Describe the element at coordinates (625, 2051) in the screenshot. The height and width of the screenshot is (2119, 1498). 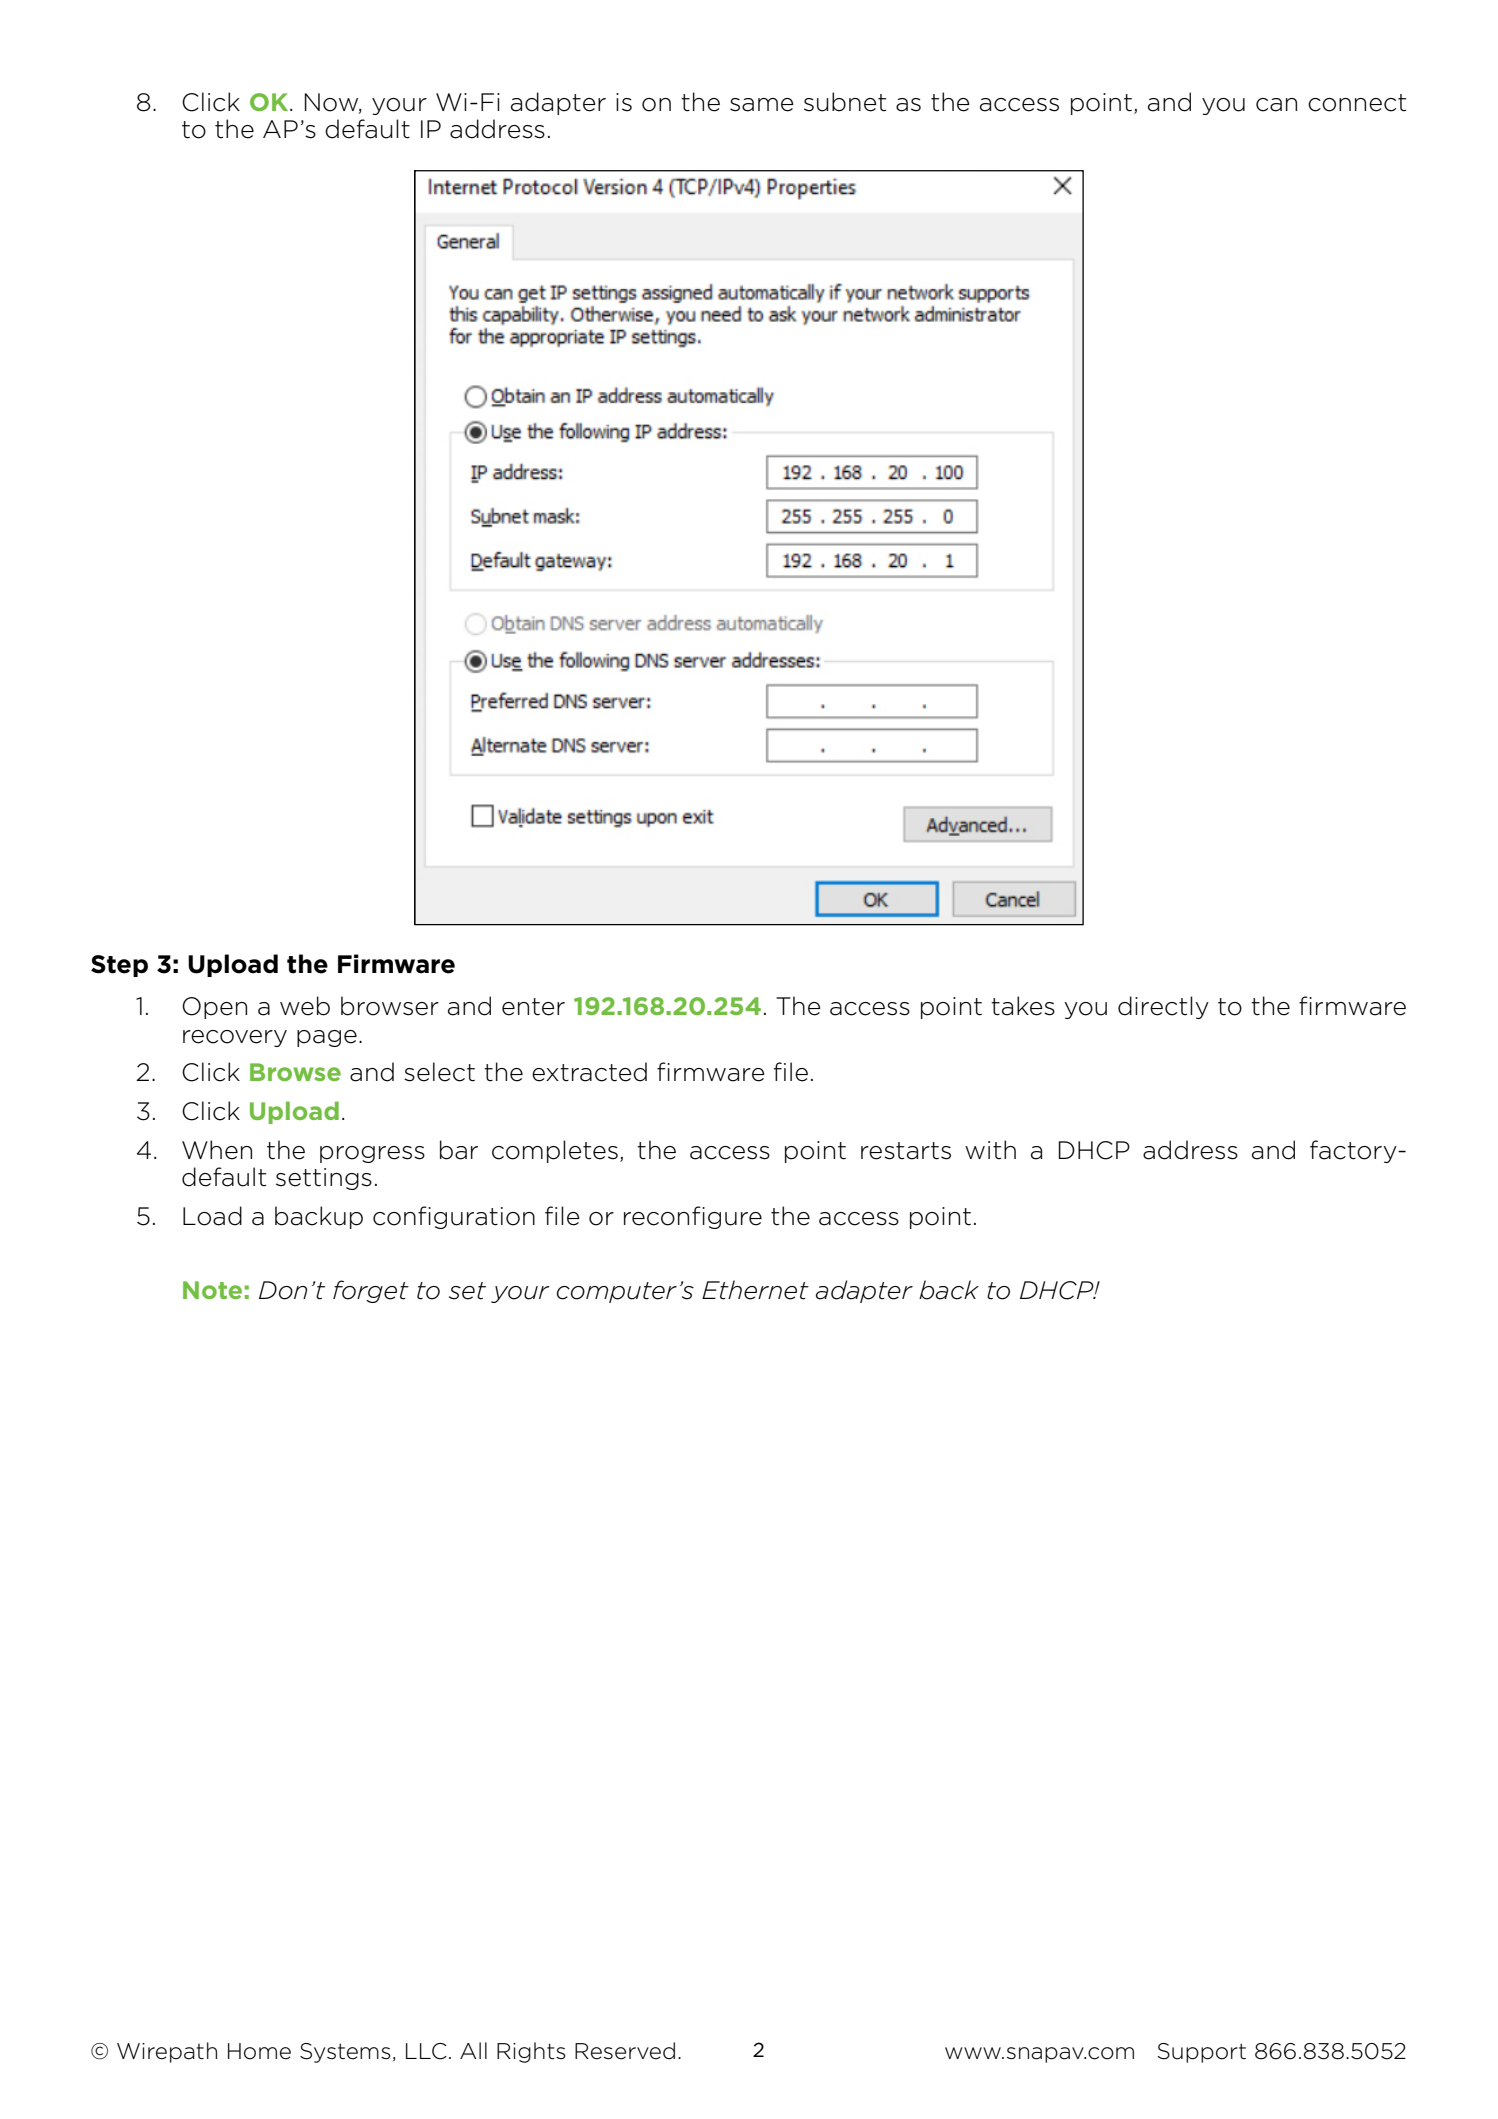
I see `Reserved` at that location.
